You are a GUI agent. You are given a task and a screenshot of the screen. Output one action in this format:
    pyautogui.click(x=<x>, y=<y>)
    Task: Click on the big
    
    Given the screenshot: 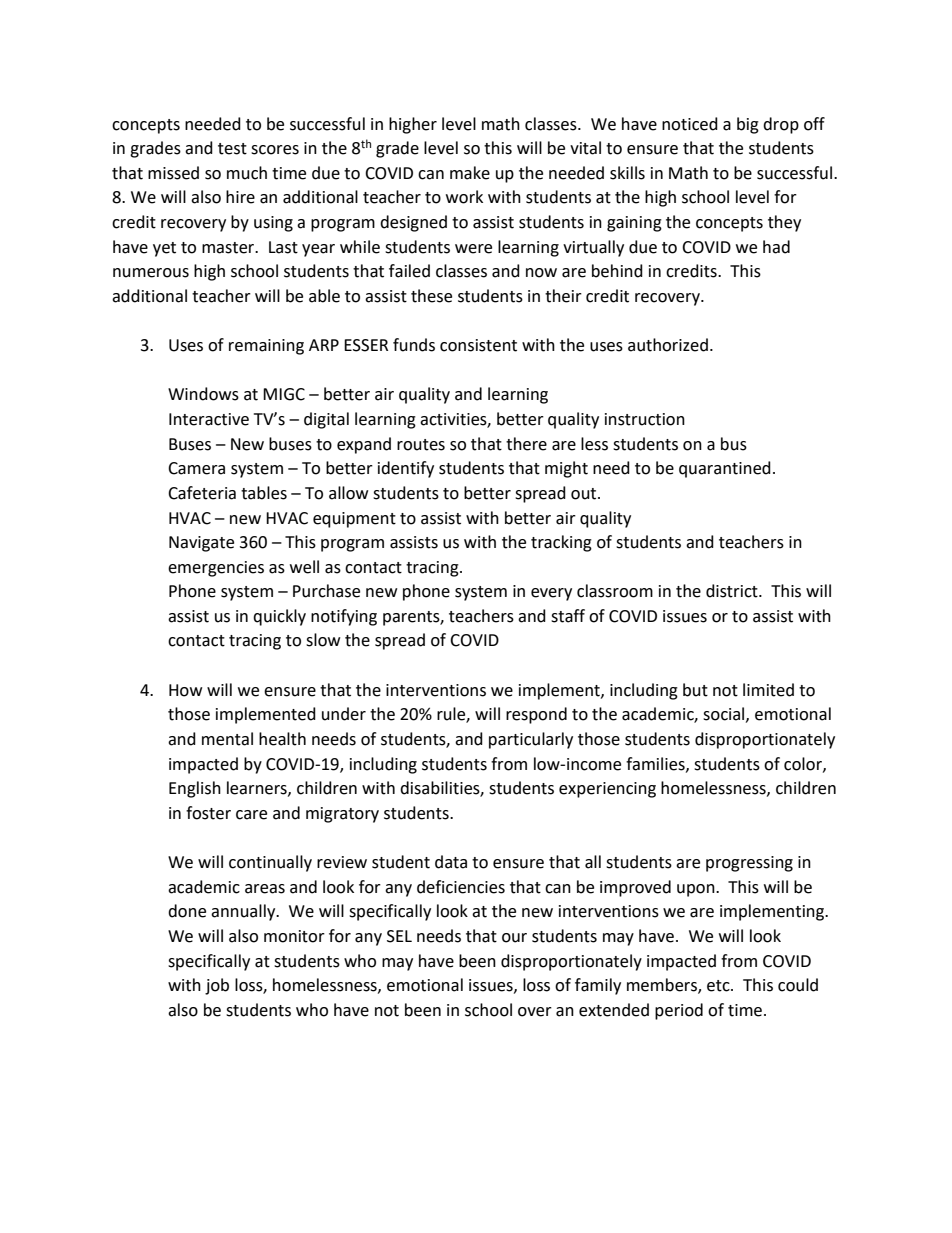 What is the action you would take?
    pyautogui.click(x=748, y=125)
